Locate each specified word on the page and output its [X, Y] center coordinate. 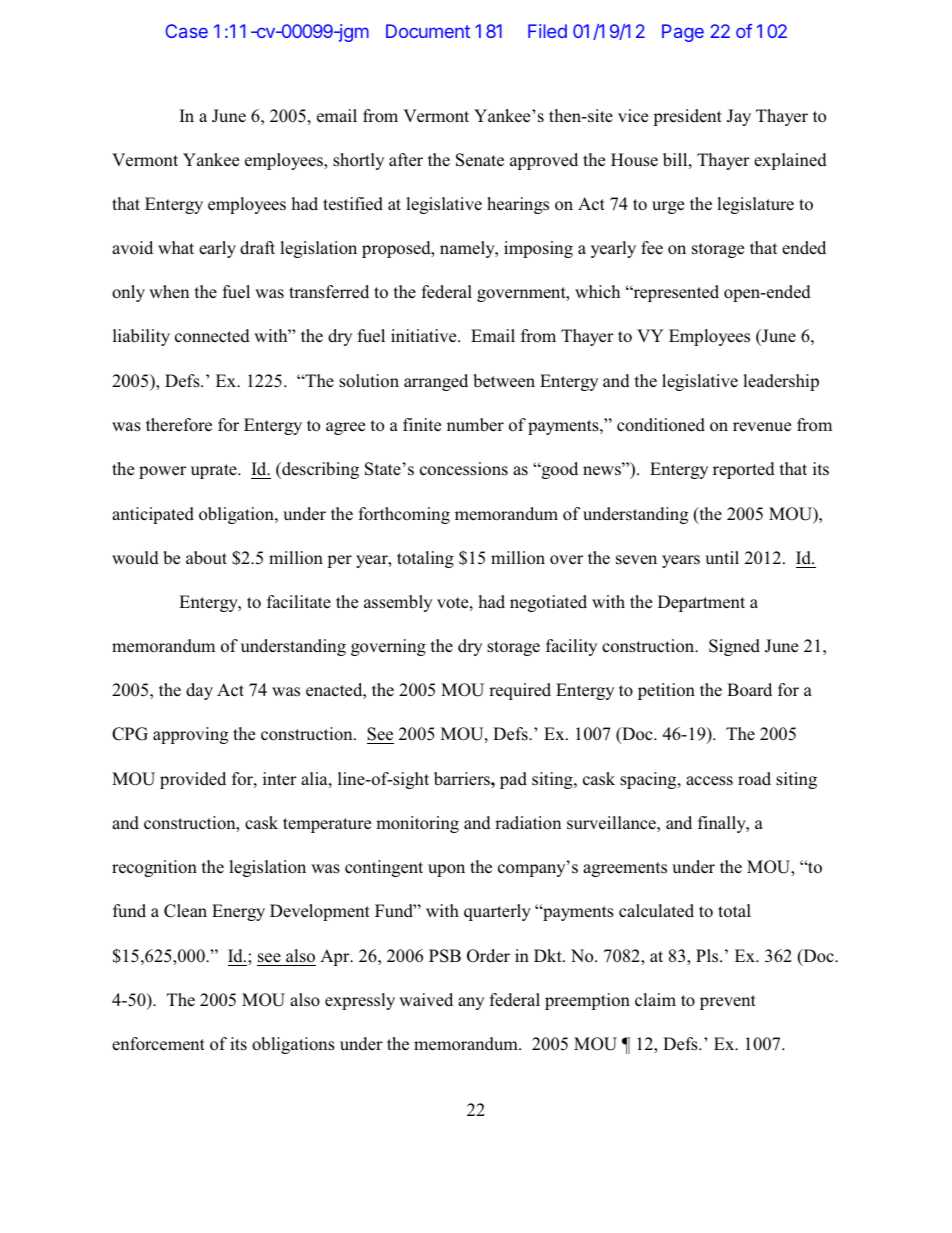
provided [193, 780]
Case [186, 31]
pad [513, 780]
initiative [425, 335]
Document [428, 31]
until [722, 557]
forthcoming [404, 515]
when [169, 292]
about [206, 558]
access [709, 781]
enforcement [158, 1044]
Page [683, 33]
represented [675, 293]
